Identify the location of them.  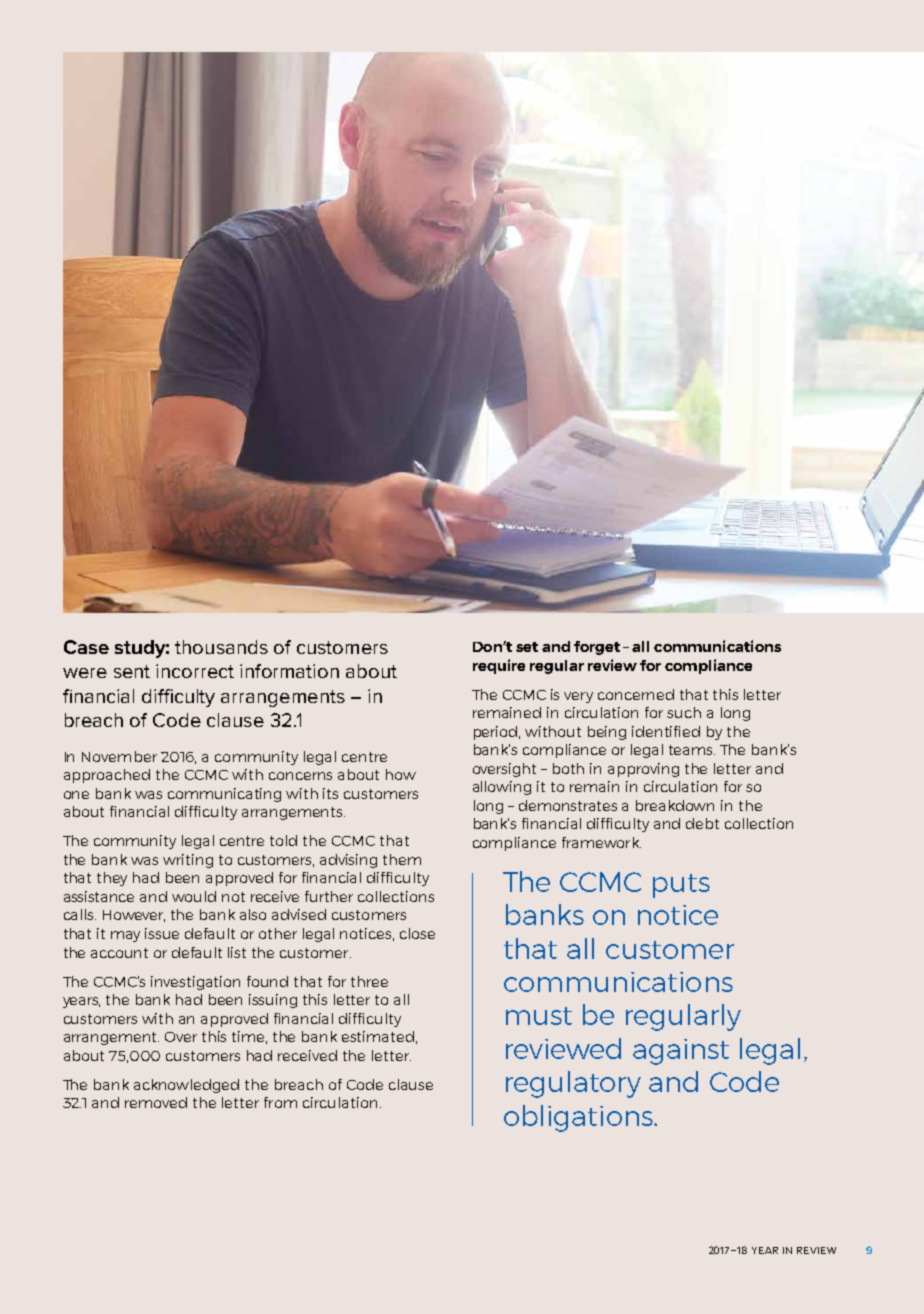
(402, 859).
